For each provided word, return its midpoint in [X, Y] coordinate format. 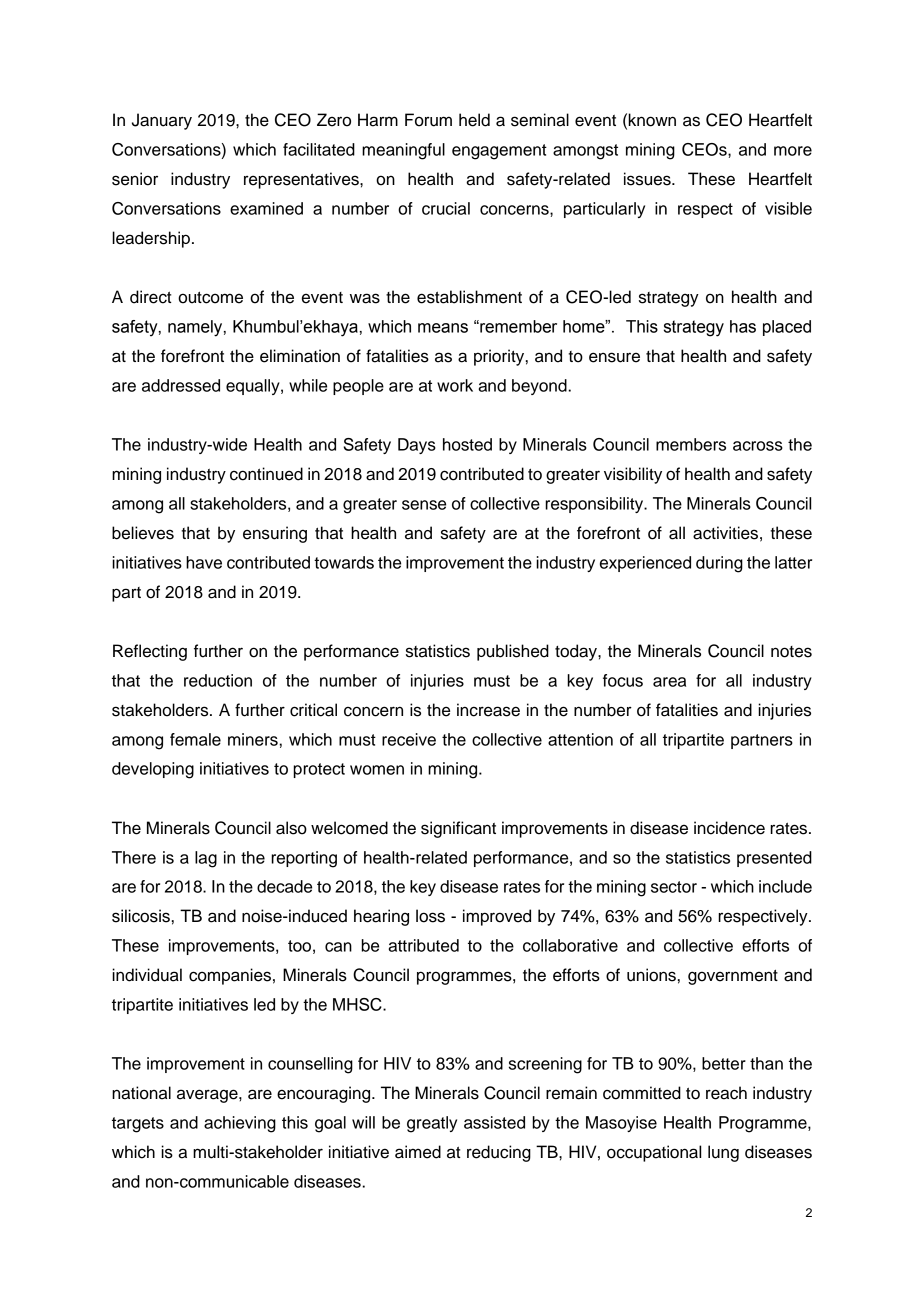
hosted [467, 444]
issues [648, 179]
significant [458, 829]
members [691, 444]
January [162, 121]
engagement [499, 152]
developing [153, 770]
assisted [494, 1122]
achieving [240, 1124]
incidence [729, 828]
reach [726, 1093]
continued [266, 474]
